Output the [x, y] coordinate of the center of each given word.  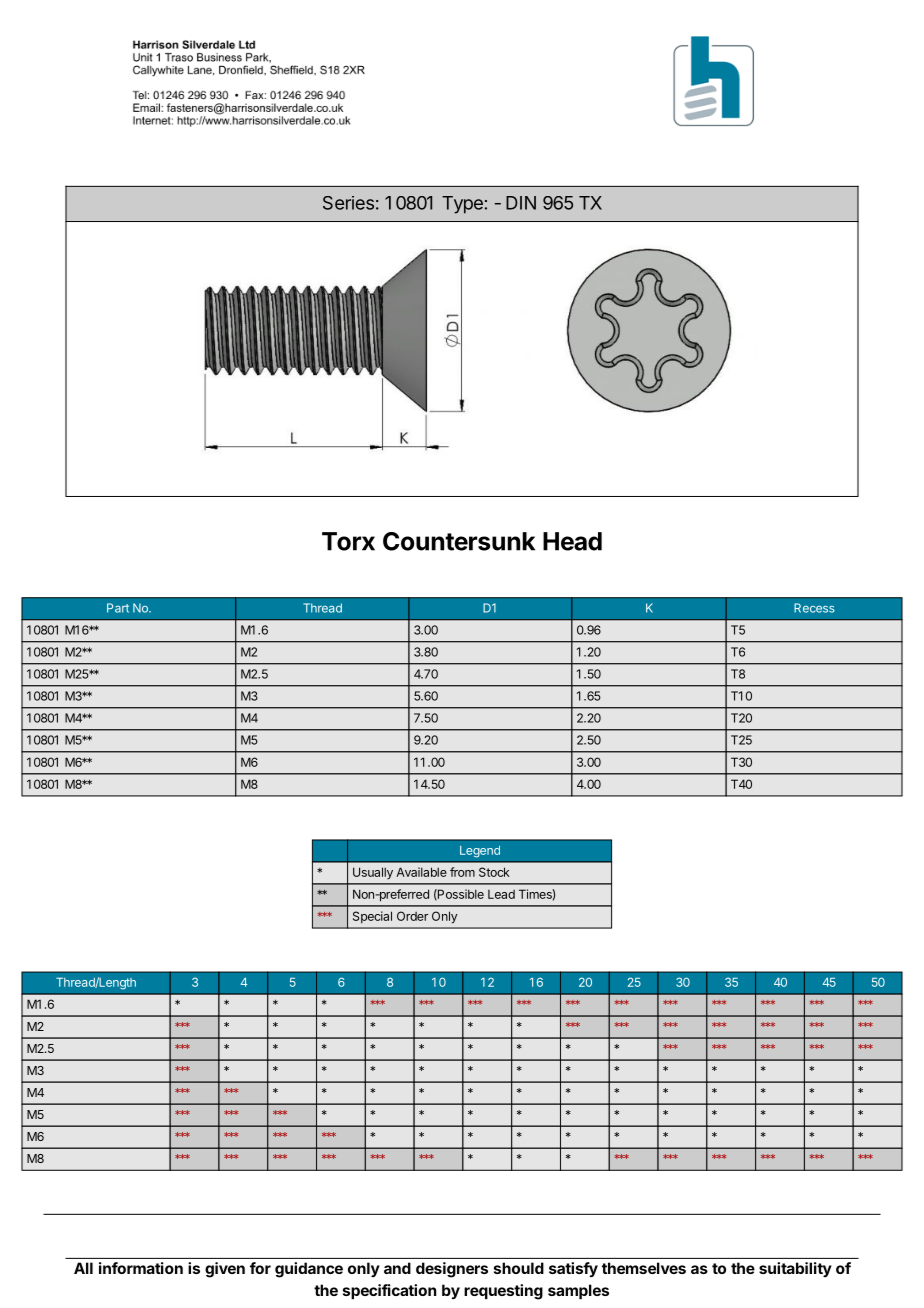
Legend [480, 852]
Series [348, 203]
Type [462, 205]
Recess [814, 608]
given [225, 1270]
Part [118, 608]
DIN [521, 203]
